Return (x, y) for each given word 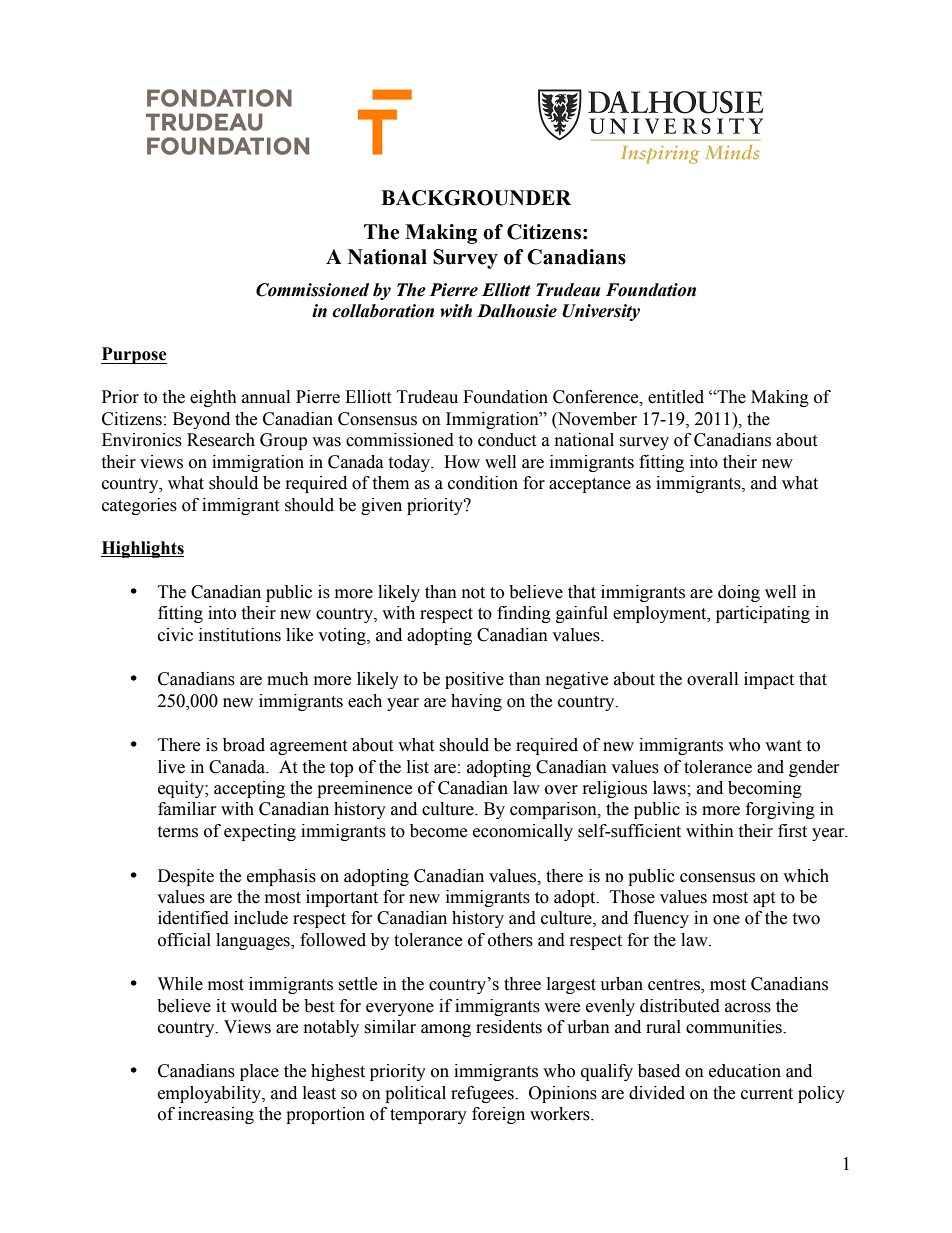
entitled (676, 397)
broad (244, 745)
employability (210, 1094)
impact (769, 680)
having (476, 702)
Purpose (134, 355)
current (767, 1094)
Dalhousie (517, 311)
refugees (483, 1094)
